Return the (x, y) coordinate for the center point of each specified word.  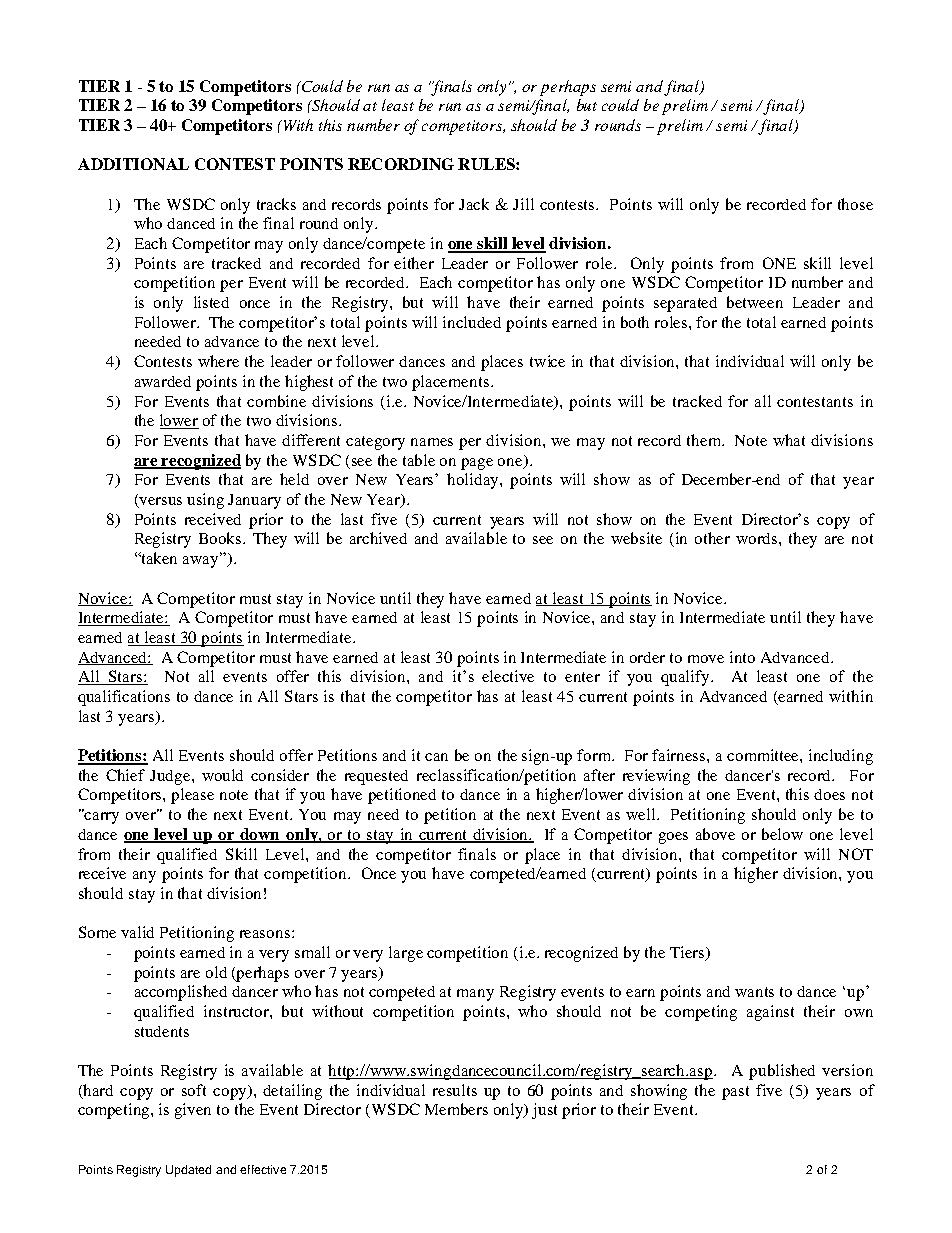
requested (376, 777)
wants (754, 992)
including (841, 757)
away (202, 561)
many (475, 995)
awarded (163, 381)
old (216, 972)
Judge (171, 777)
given (193, 1111)
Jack (474, 204)
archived (378, 538)
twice (547, 361)
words (758, 538)
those (855, 204)
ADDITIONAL (133, 164)
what (789, 440)
